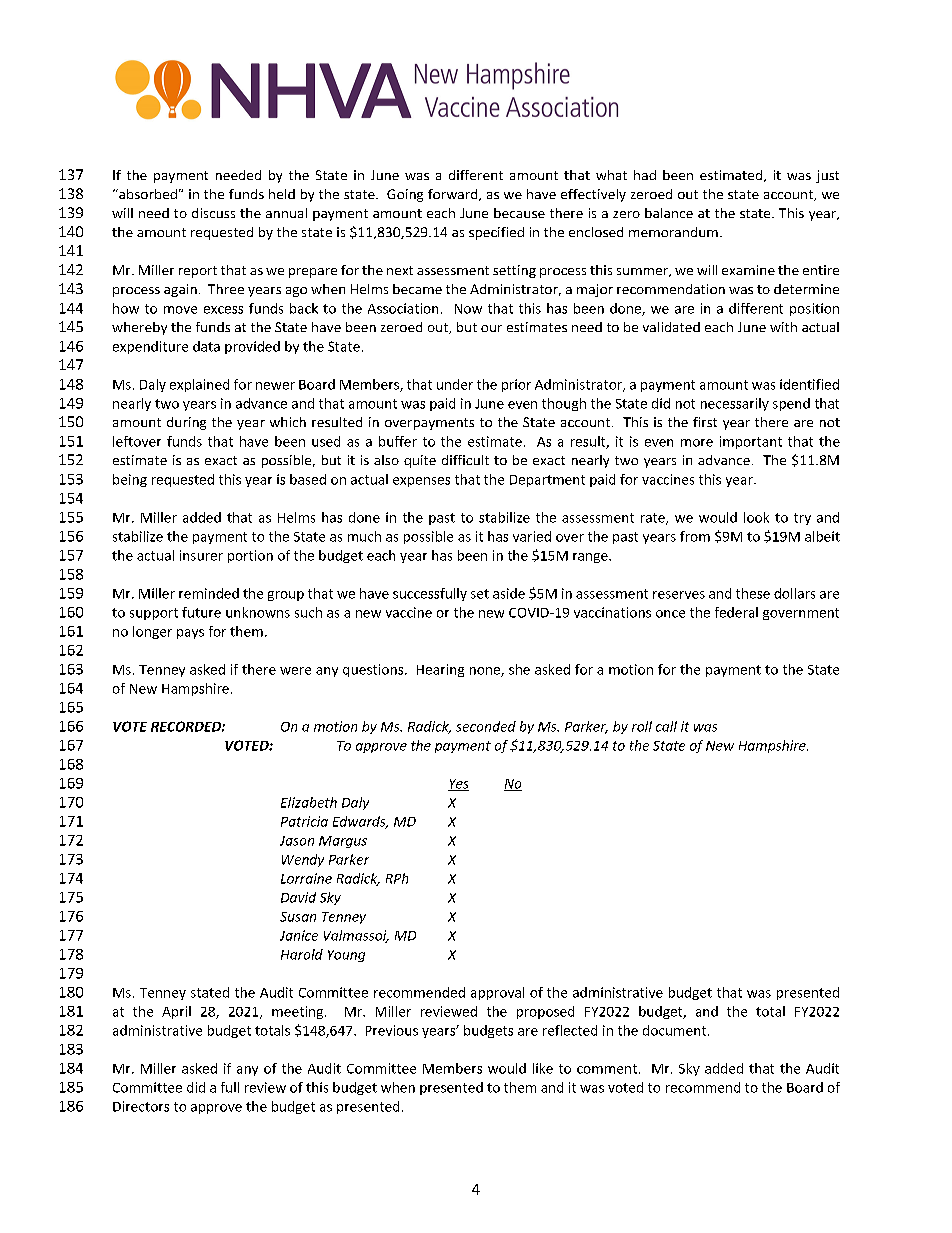 The height and width of the image is (1233, 952). Describe the element at coordinates (190, 634) in the image. I see `pays` at that location.
